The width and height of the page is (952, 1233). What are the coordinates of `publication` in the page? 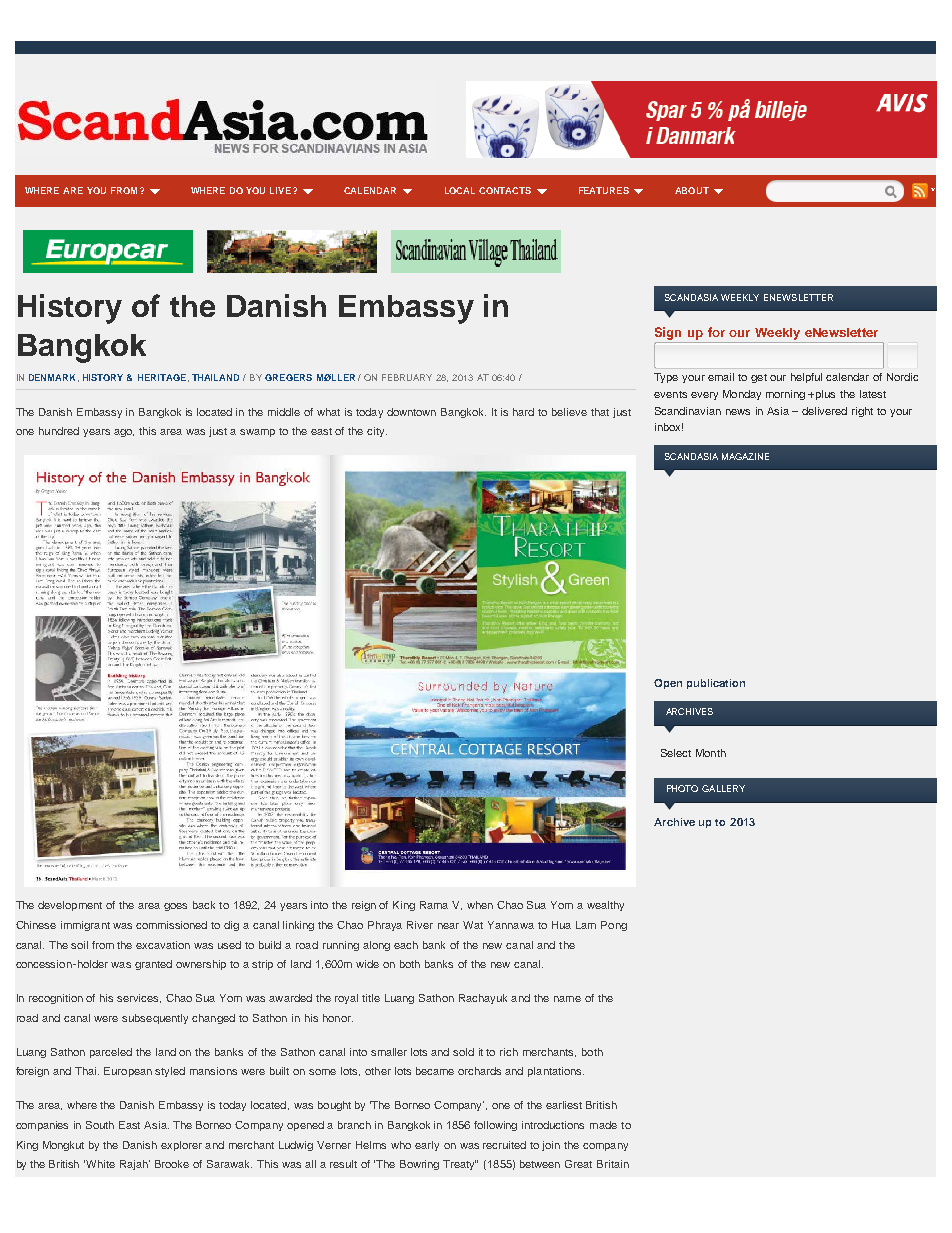 It's located at (716, 684).
